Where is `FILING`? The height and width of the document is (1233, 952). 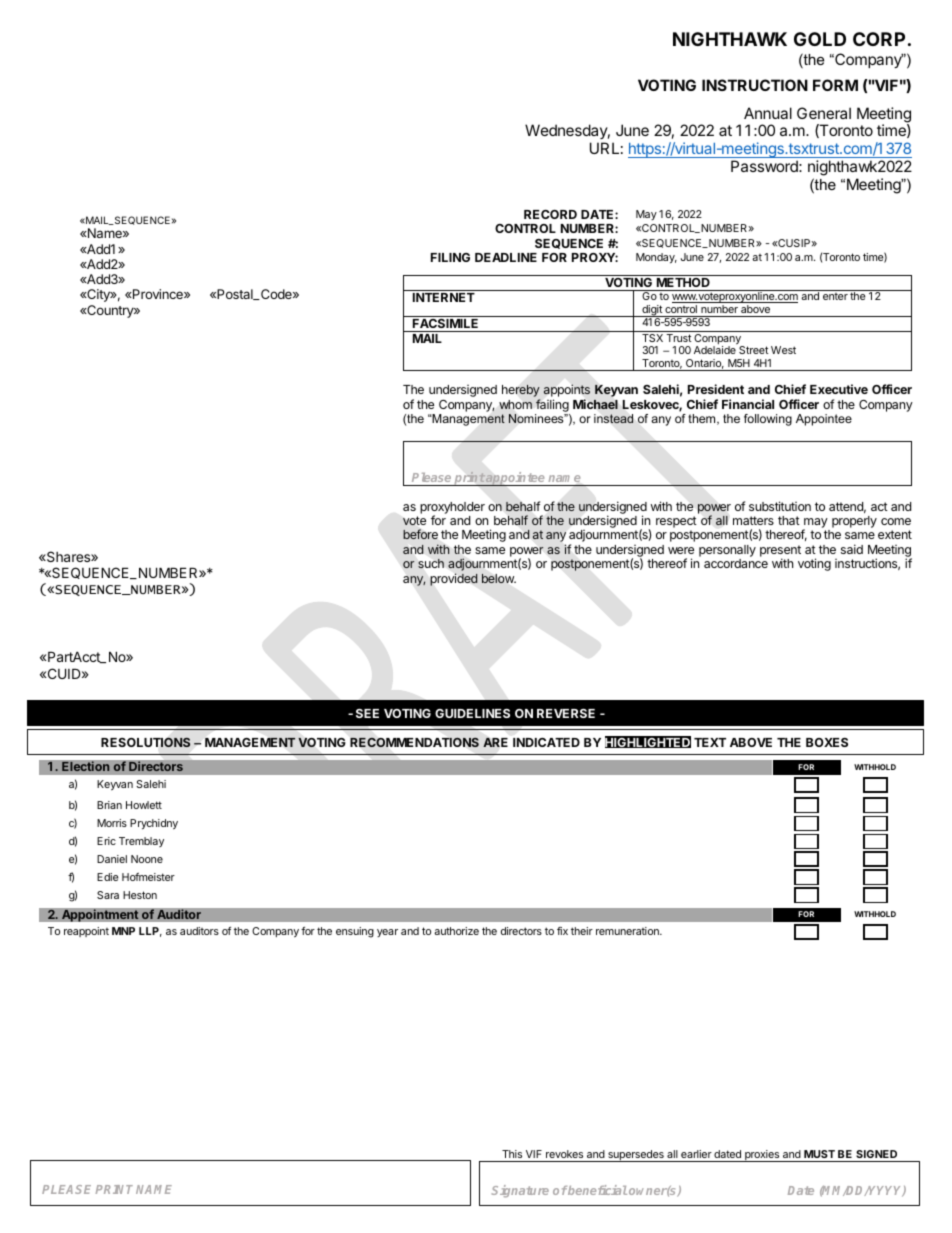
FILING is located at coordinates (450, 257).
